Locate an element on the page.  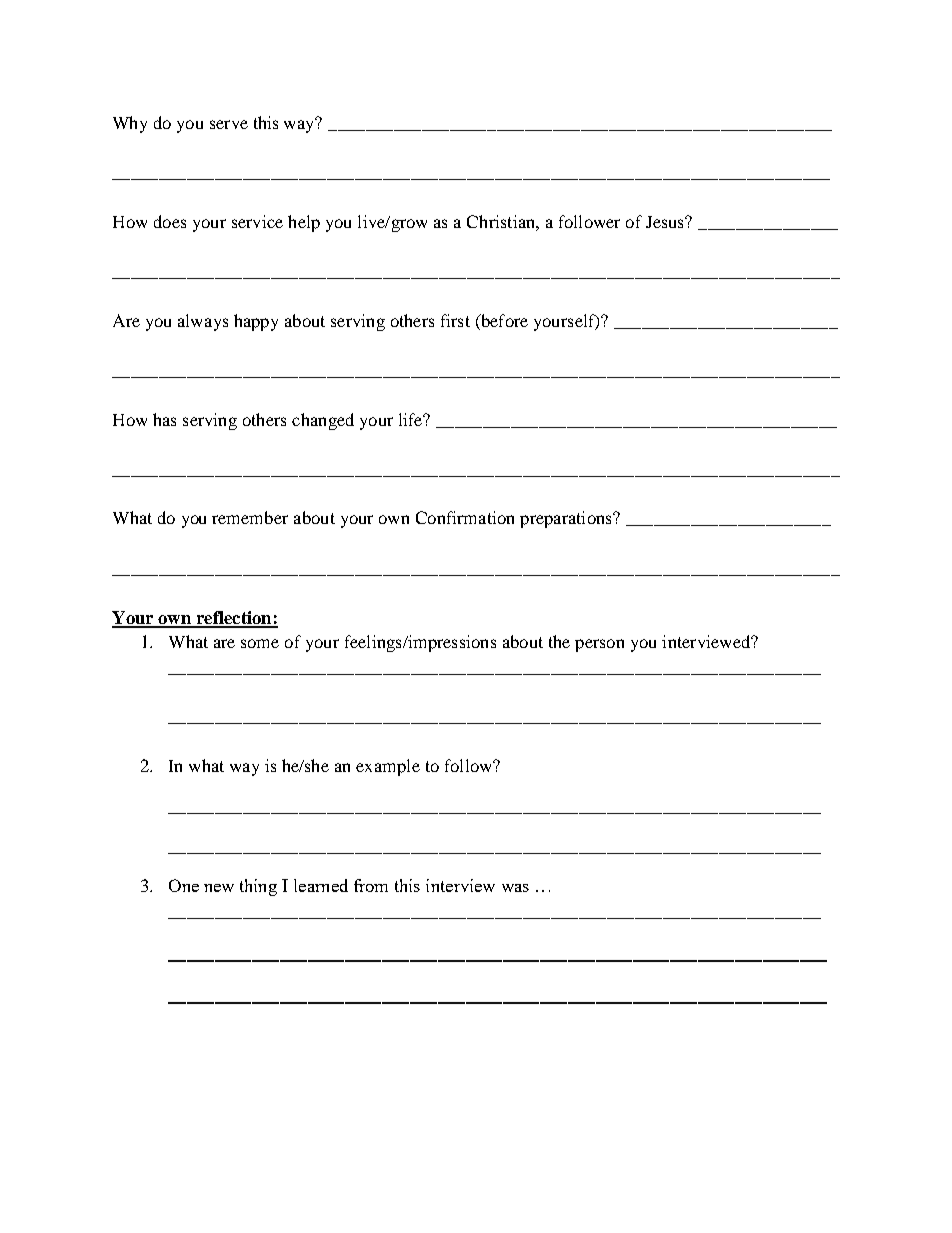
person is located at coordinates (599, 645).
